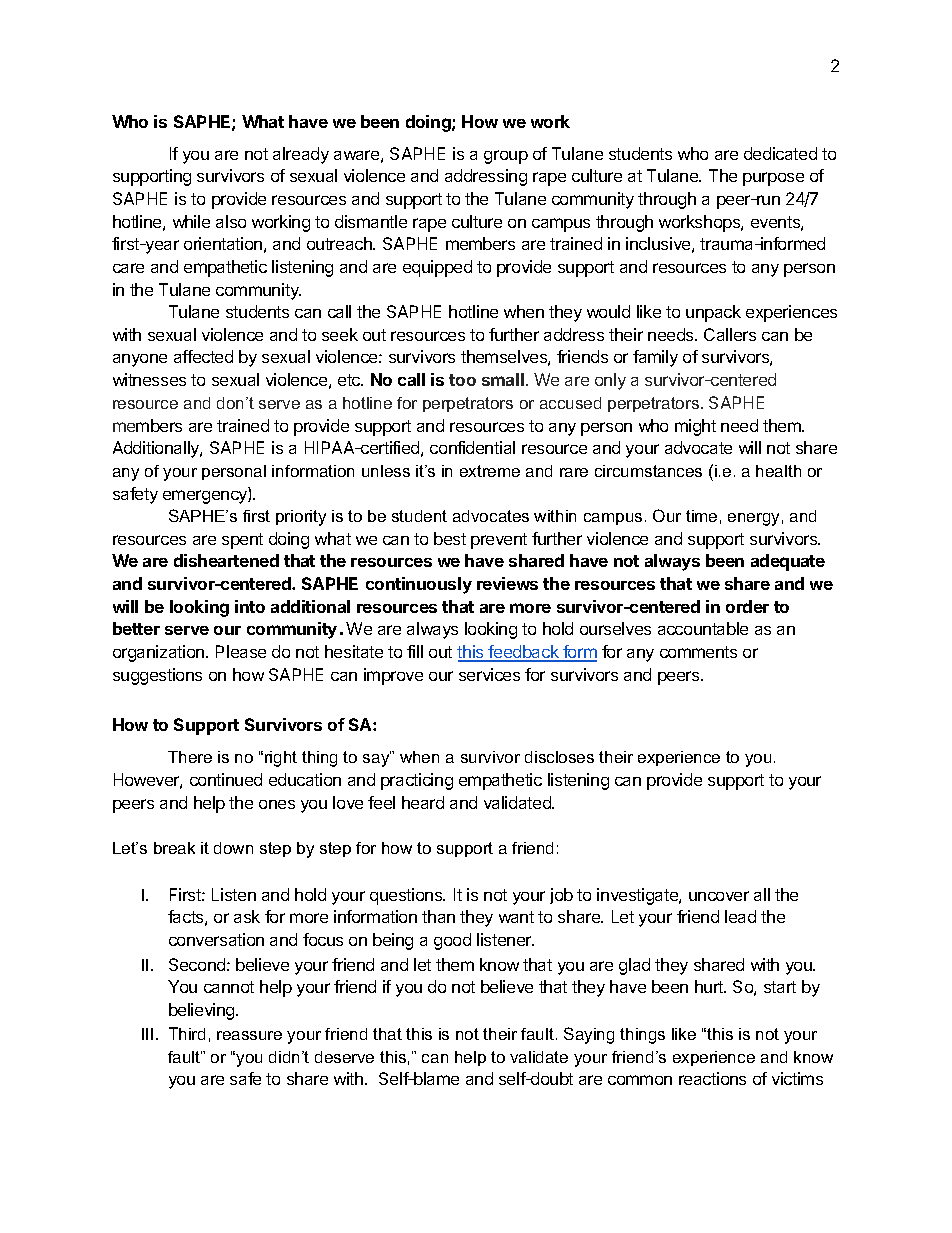 This page has width=952, height=1233. Describe the element at coordinates (203, 356) in the page. I see `affected` at that location.
